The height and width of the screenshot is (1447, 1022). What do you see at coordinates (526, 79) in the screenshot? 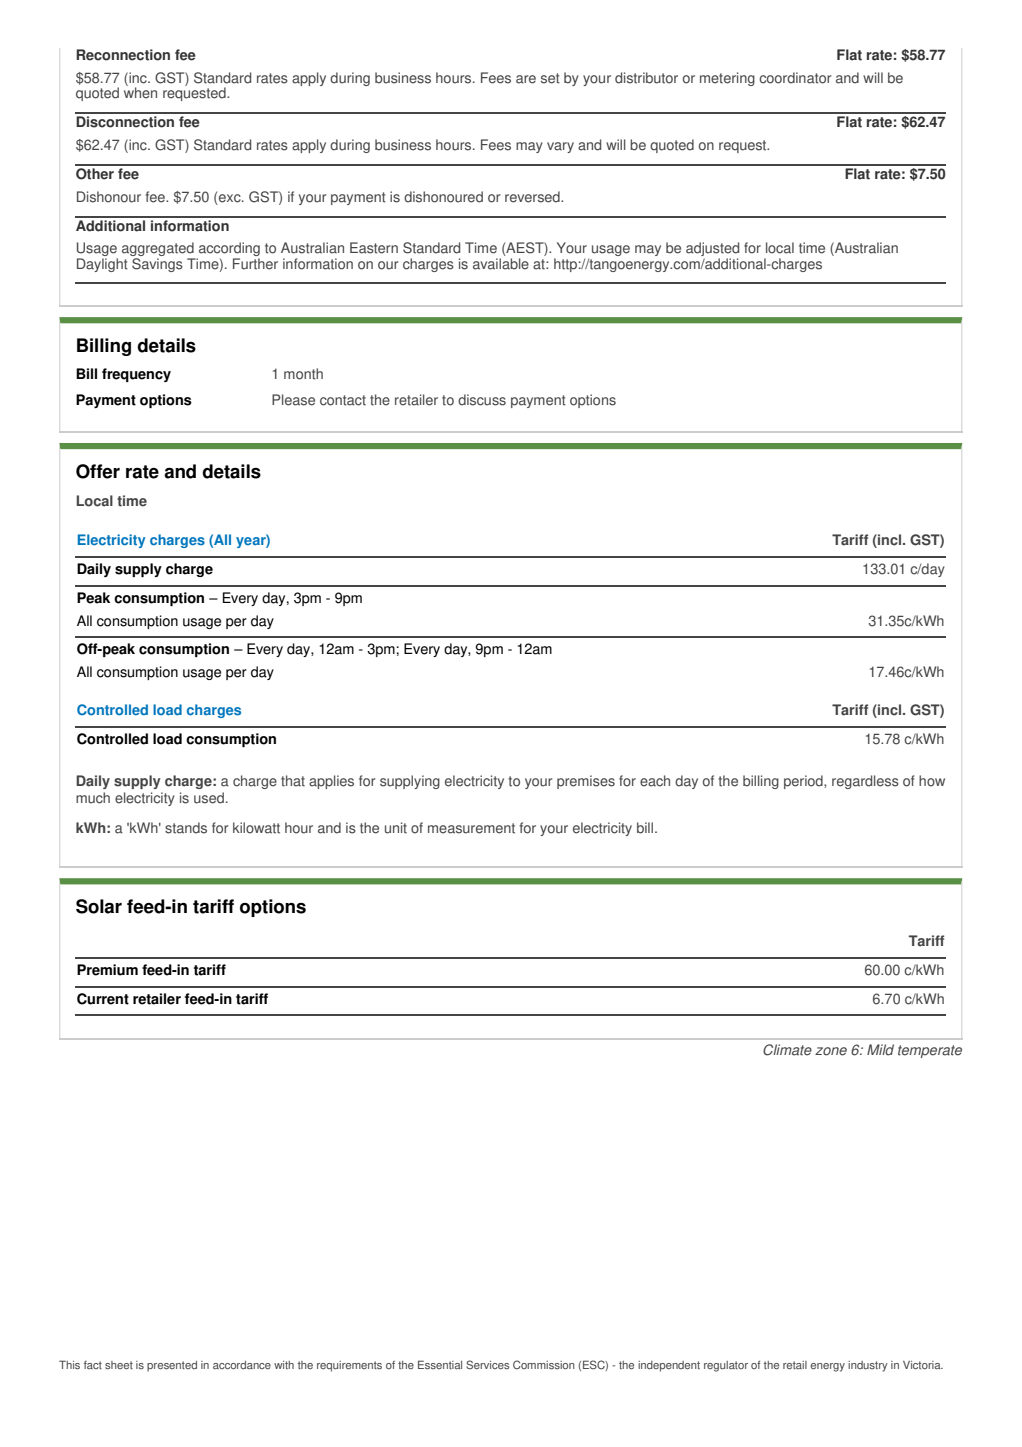
I see `are` at bounding box center [526, 79].
